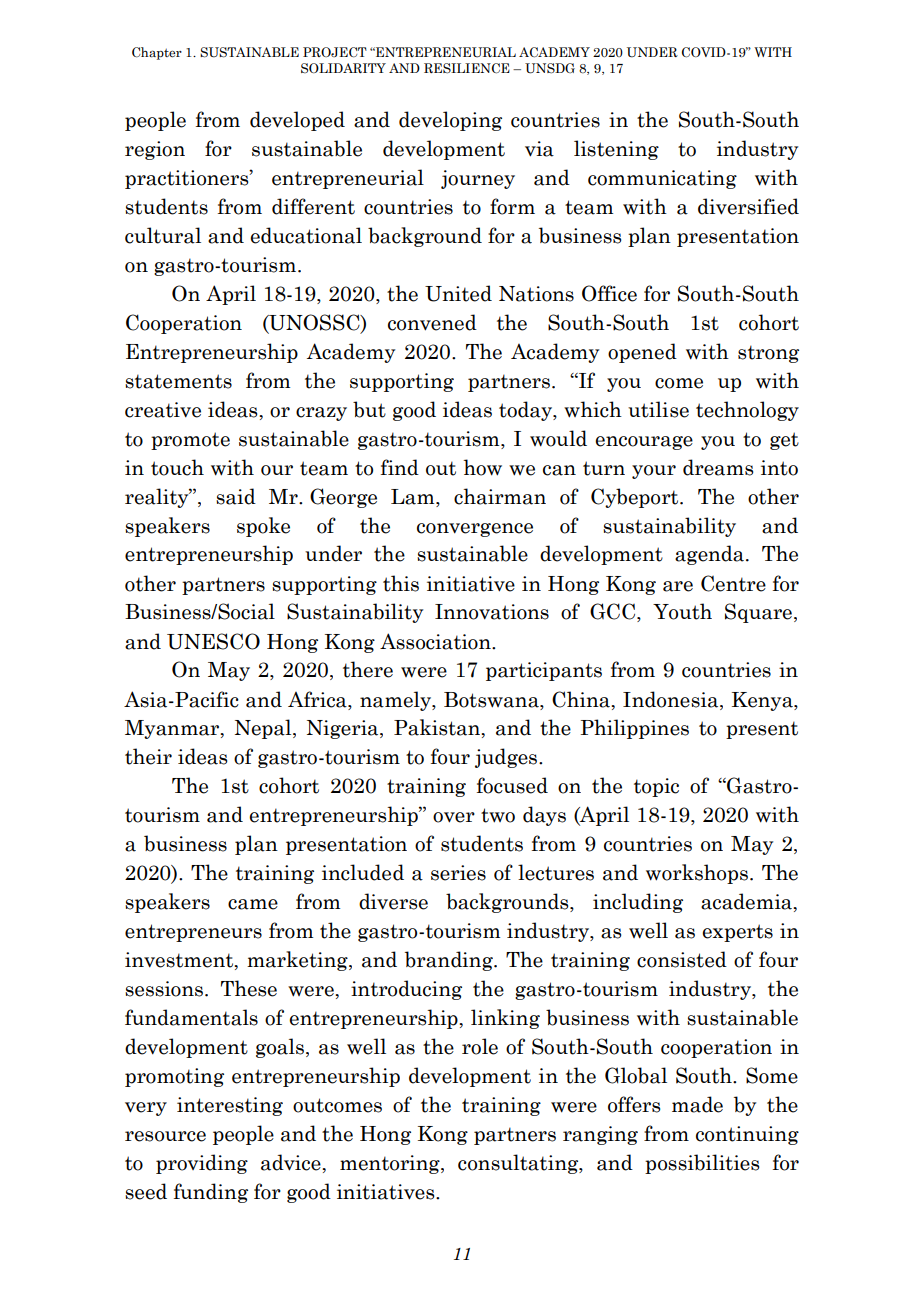 The image size is (924, 1313). Describe the element at coordinates (492, 612) in the screenshot. I see `Innovations` at that location.
